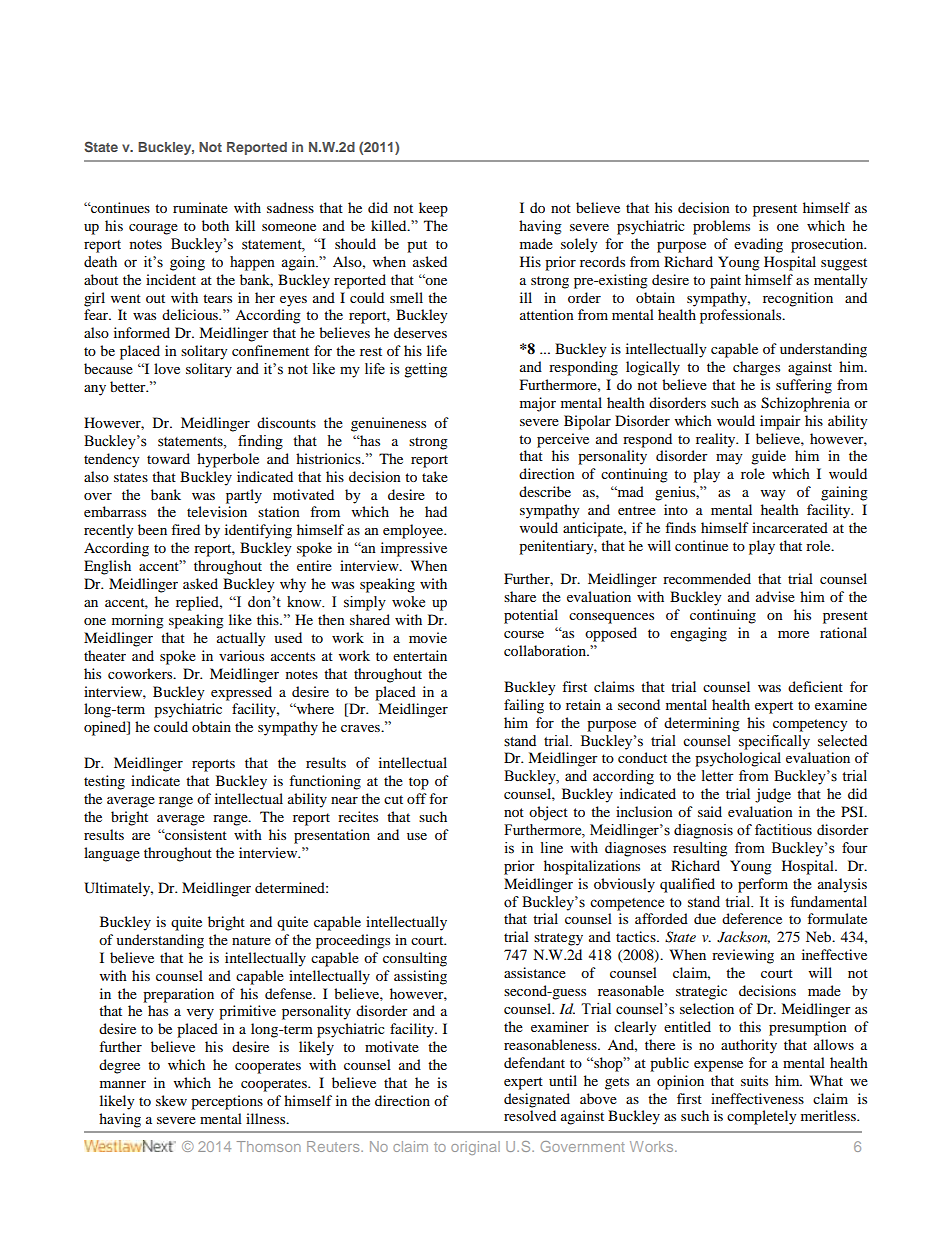 Image resolution: width=952 pixels, height=1233 pixels. Describe the element at coordinates (153, 229) in the screenshot. I see `courage` at that location.
